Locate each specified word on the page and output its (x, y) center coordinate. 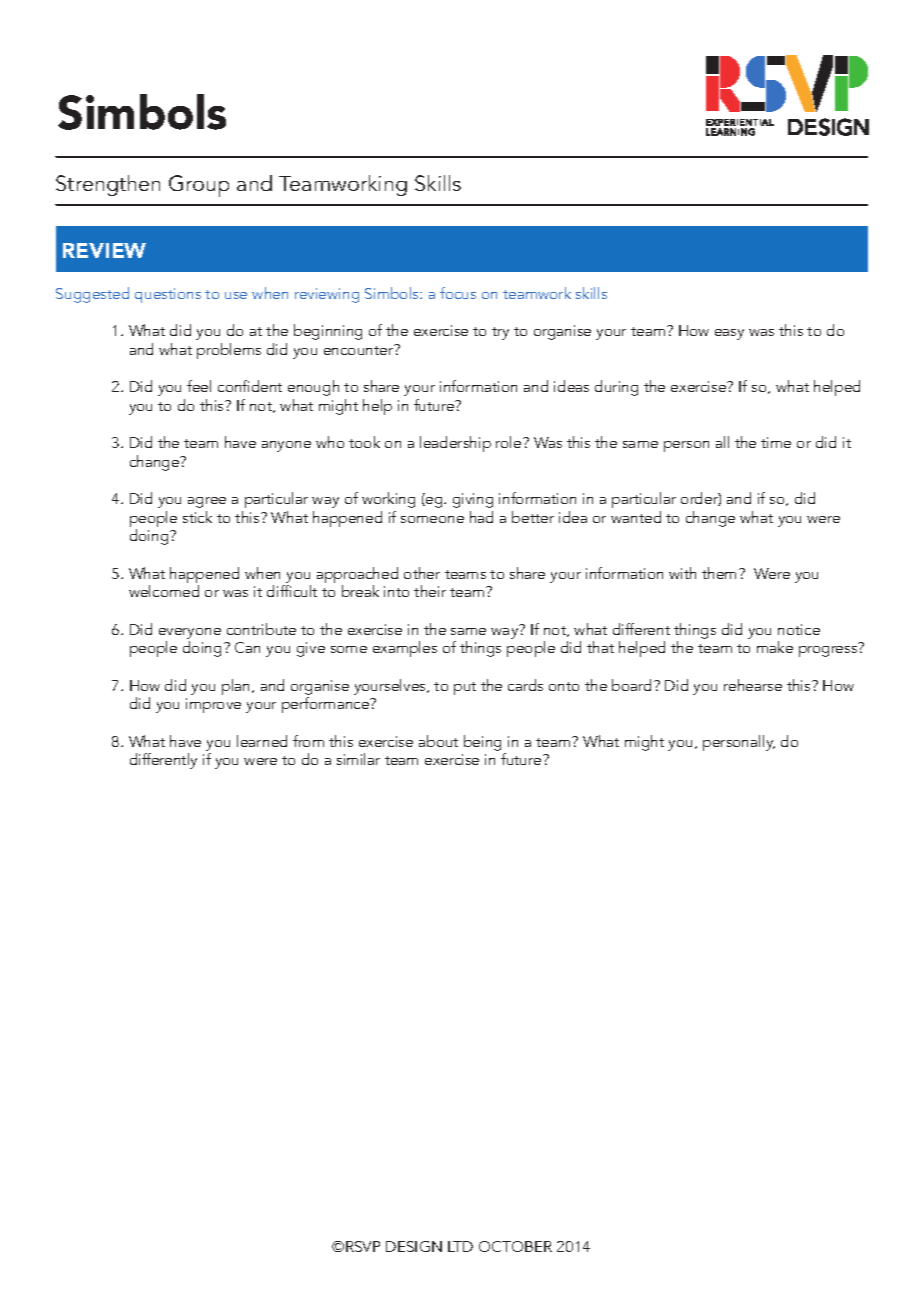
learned (262, 741)
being (482, 743)
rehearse (753, 685)
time (776, 442)
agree (207, 502)
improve (213, 705)
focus (458, 293)
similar (358, 759)
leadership (455, 444)
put (465, 688)
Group (199, 186)
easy (729, 334)
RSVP (363, 1246)
